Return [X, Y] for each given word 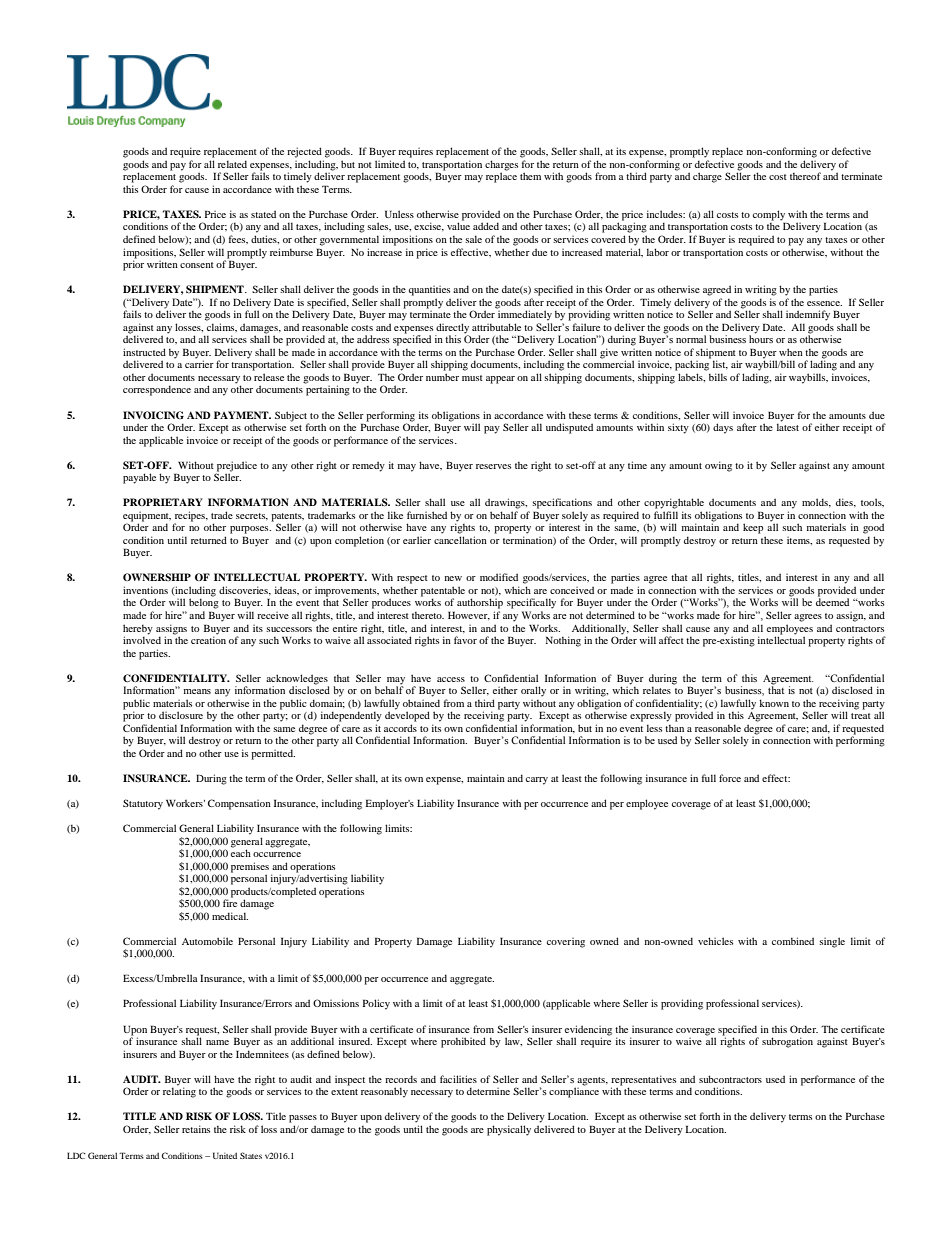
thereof [805, 176]
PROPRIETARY [163, 502]
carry [537, 781]
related [232, 164]
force [730, 778]
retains [196, 1129]
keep [753, 528]
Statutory [143, 804]
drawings [506, 503]
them [530, 176]
